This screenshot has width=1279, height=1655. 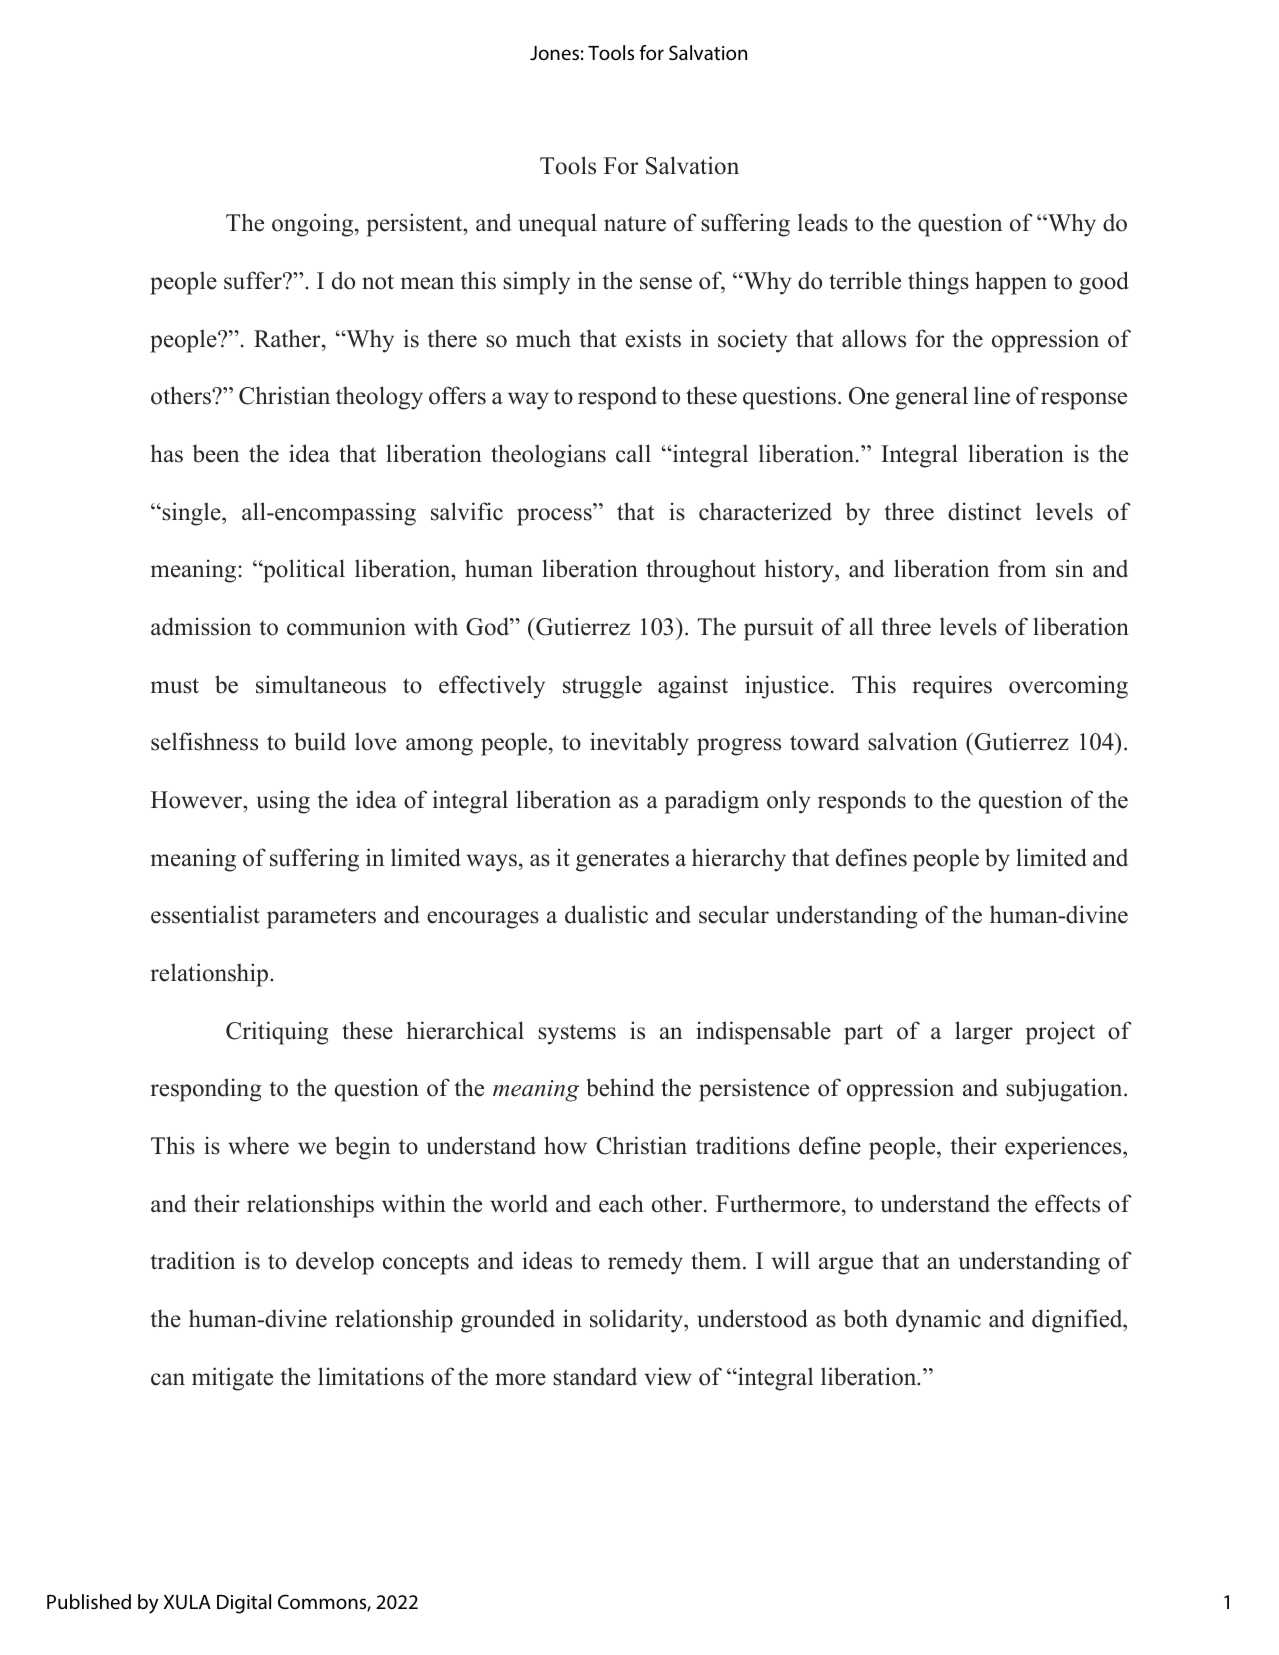 I want to click on Jones, so click(x=554, y=53).
